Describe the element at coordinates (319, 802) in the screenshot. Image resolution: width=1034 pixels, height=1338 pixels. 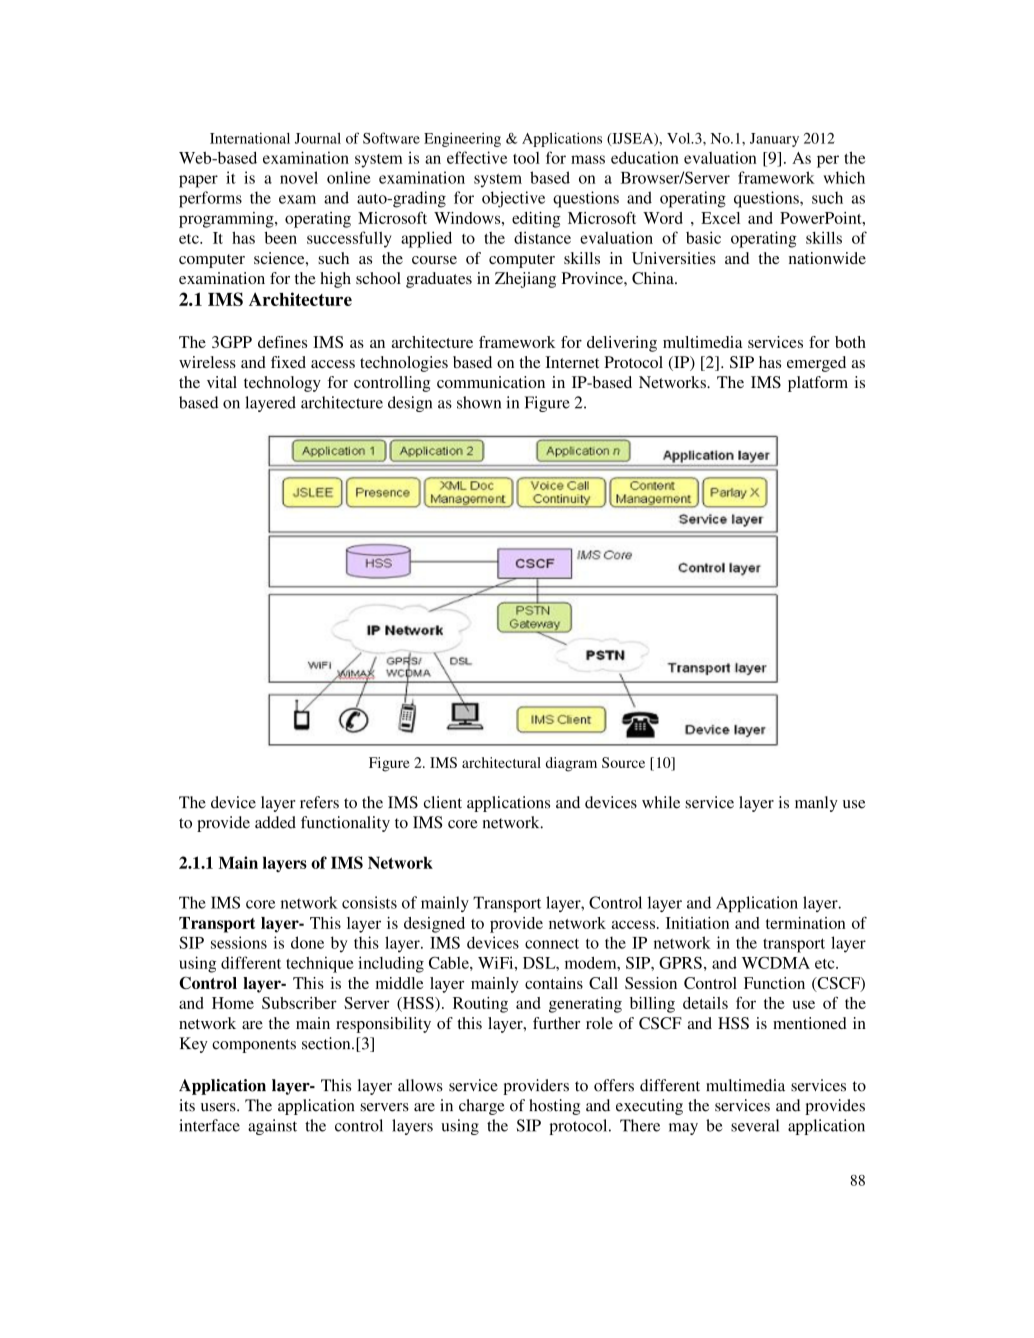
I see `refers` at that location.
